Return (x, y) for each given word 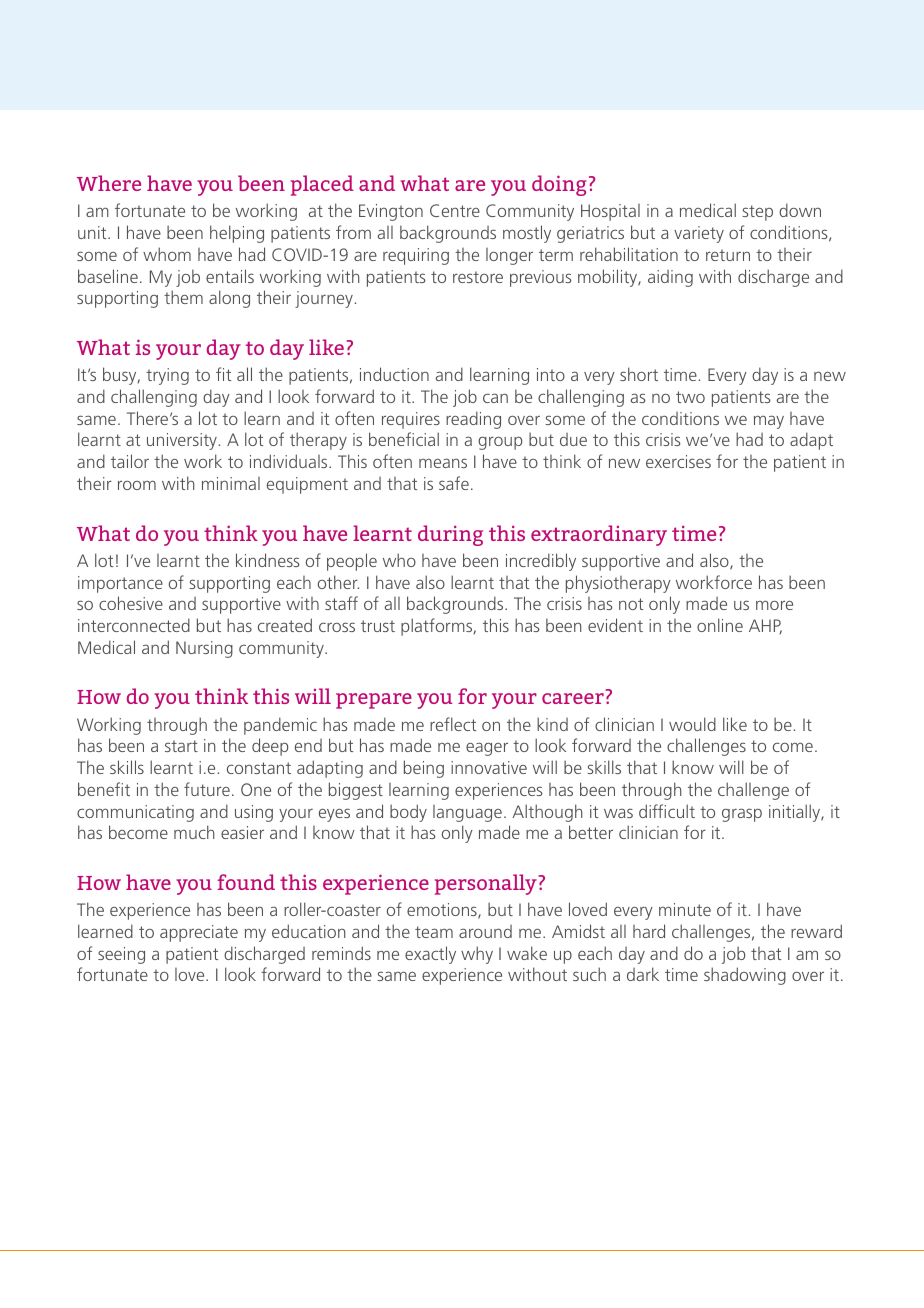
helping (237, 234)
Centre (455, 210)
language (467, 813)
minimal (231, 483)
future (207, 789)
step (757, 213)
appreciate (199, 933)
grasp (742, 815)
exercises (678, 461)
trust (378, 626)
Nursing (204, 649)
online (720, 625)
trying (167, 376)
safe (454, 483)
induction (394, 374)
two (690, 397)
